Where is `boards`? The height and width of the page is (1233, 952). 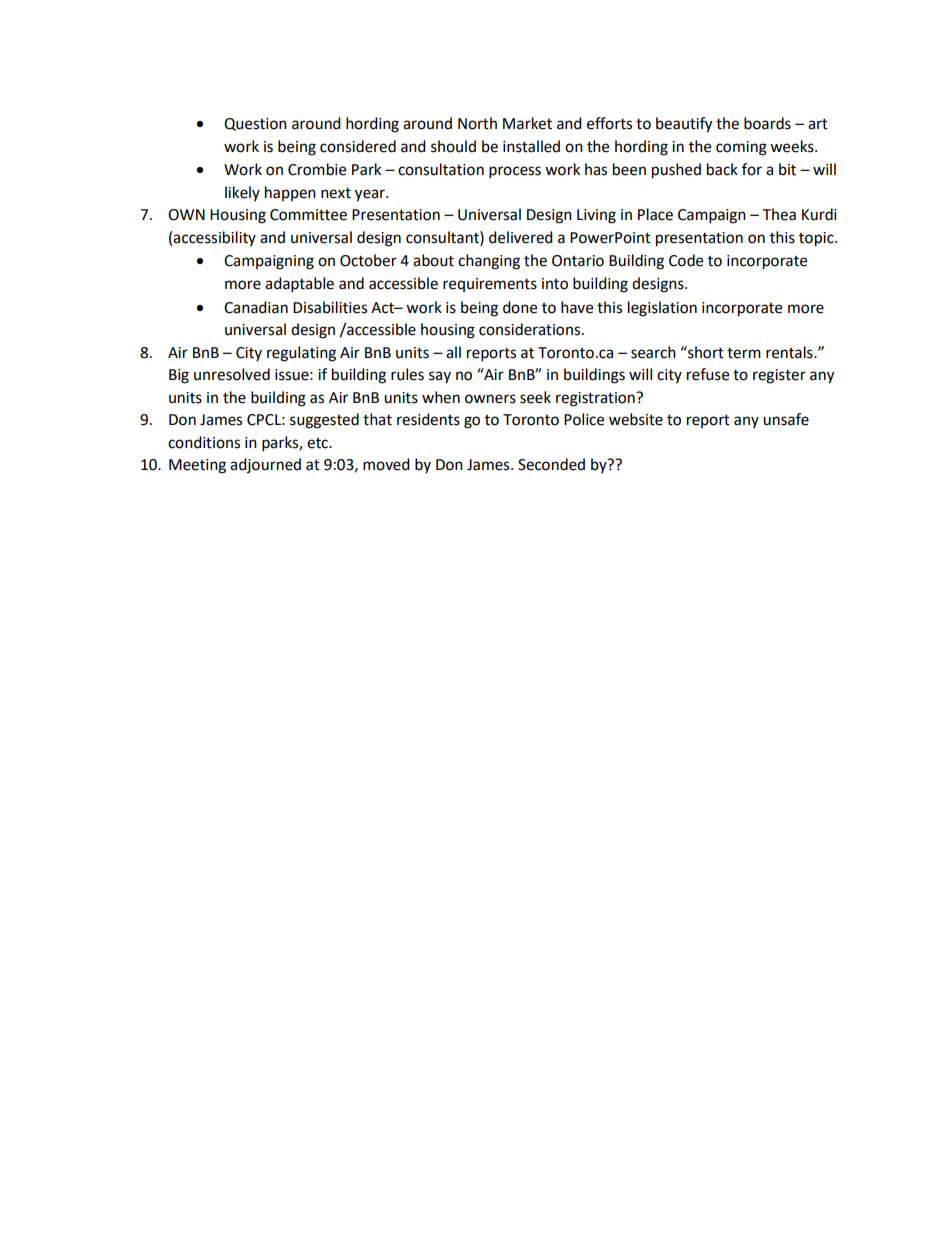 boards is located at coordinates (767, 123).
